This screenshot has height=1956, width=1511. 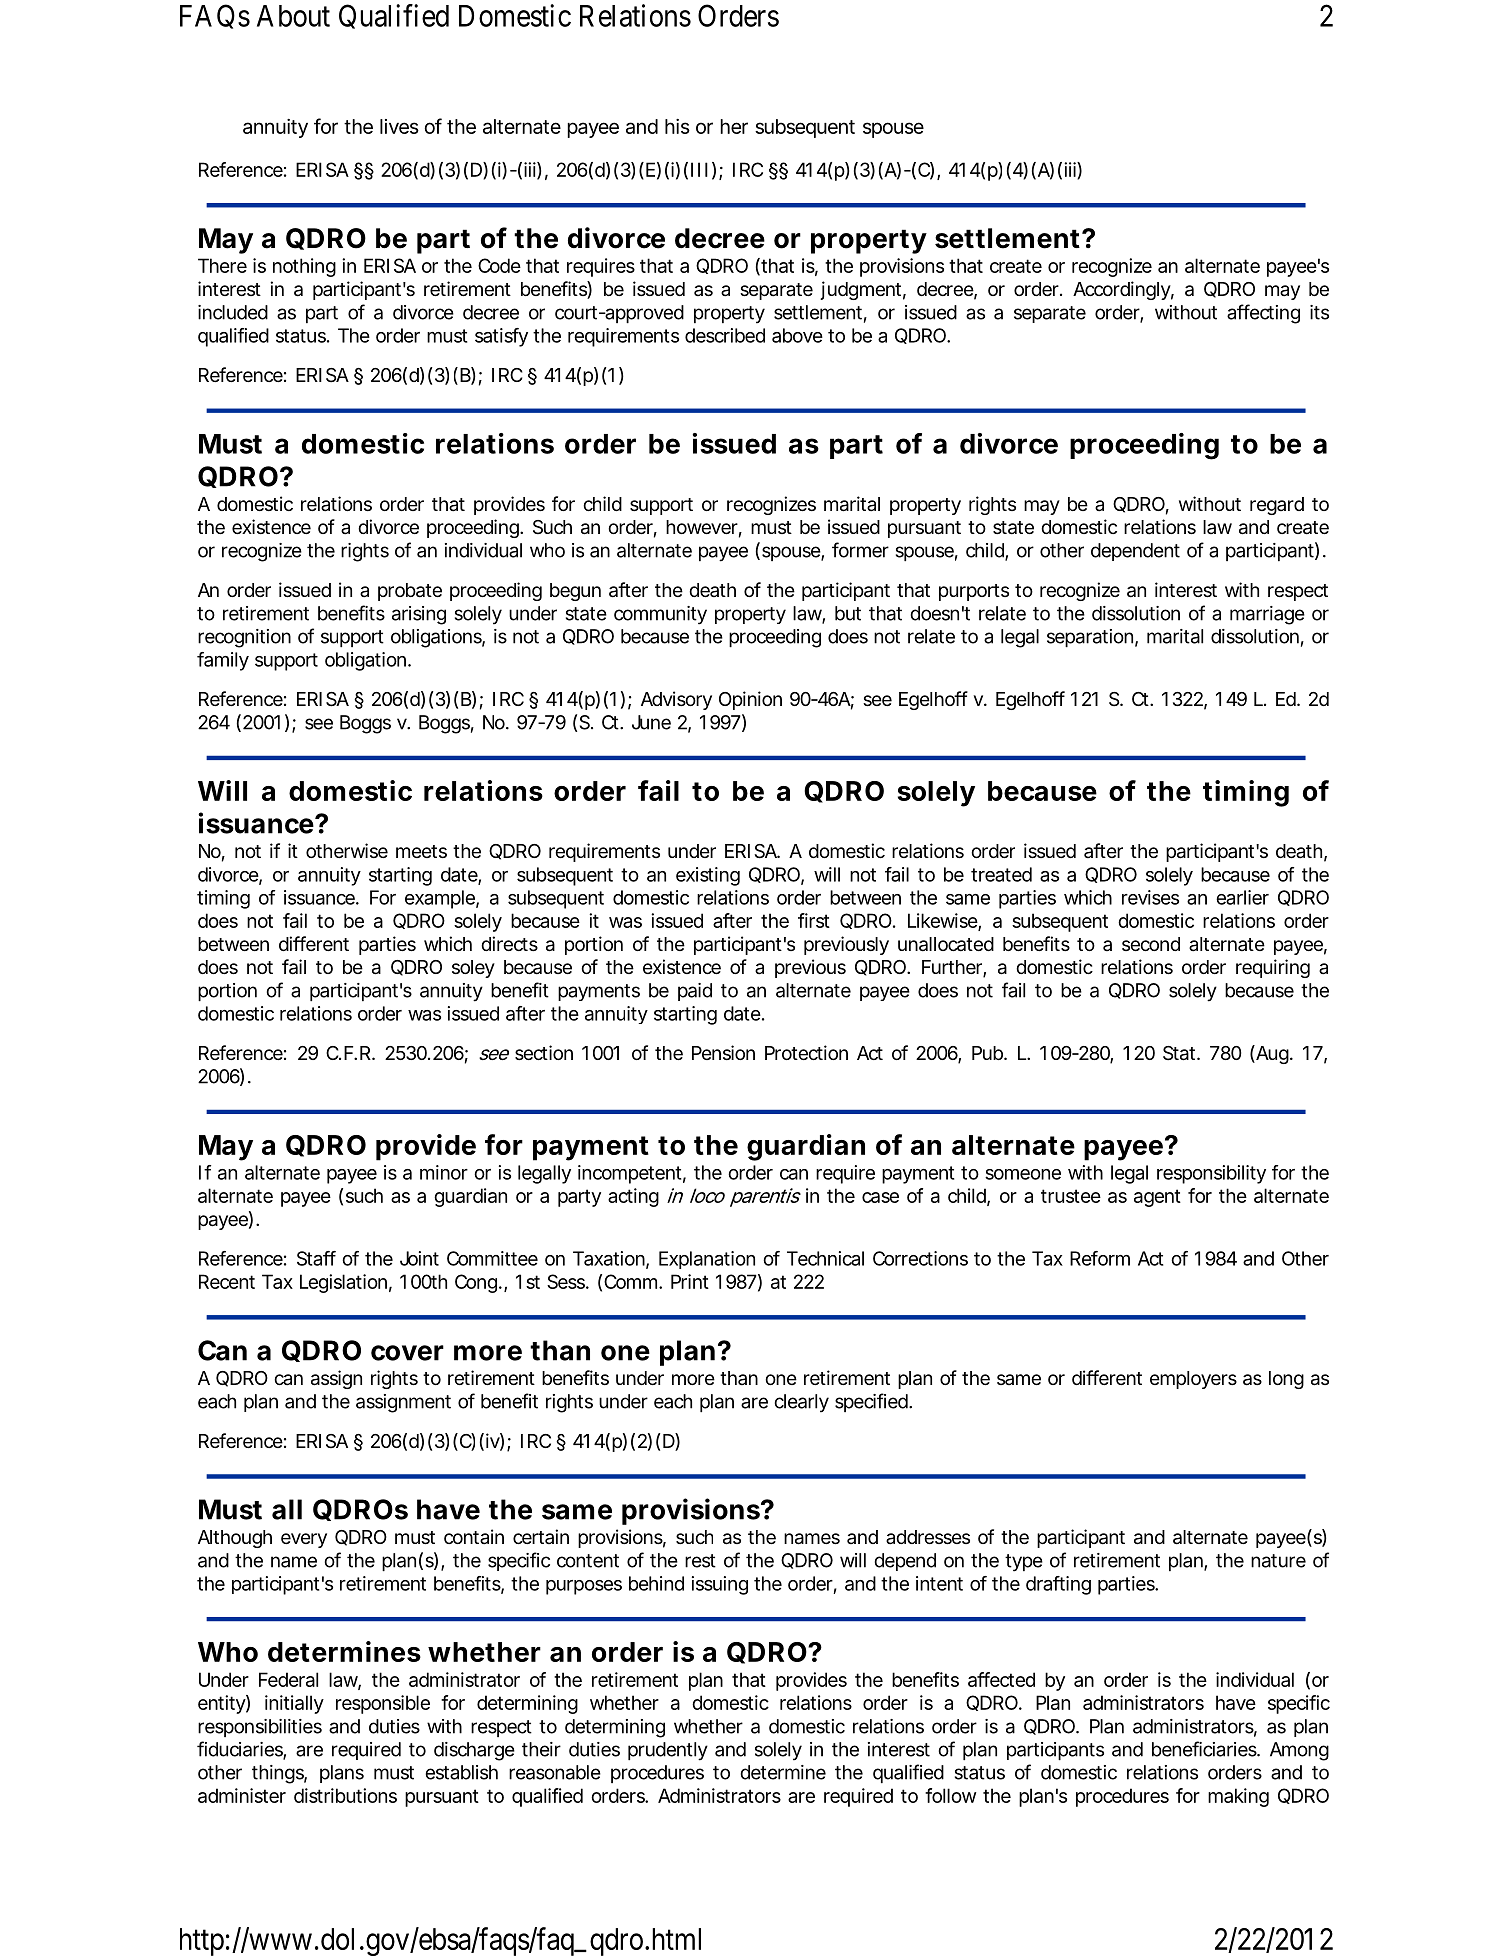 What do you see at coordinates (860, 290) in the screenshot?
I see `judgment` at bounding box center [860, 290].
